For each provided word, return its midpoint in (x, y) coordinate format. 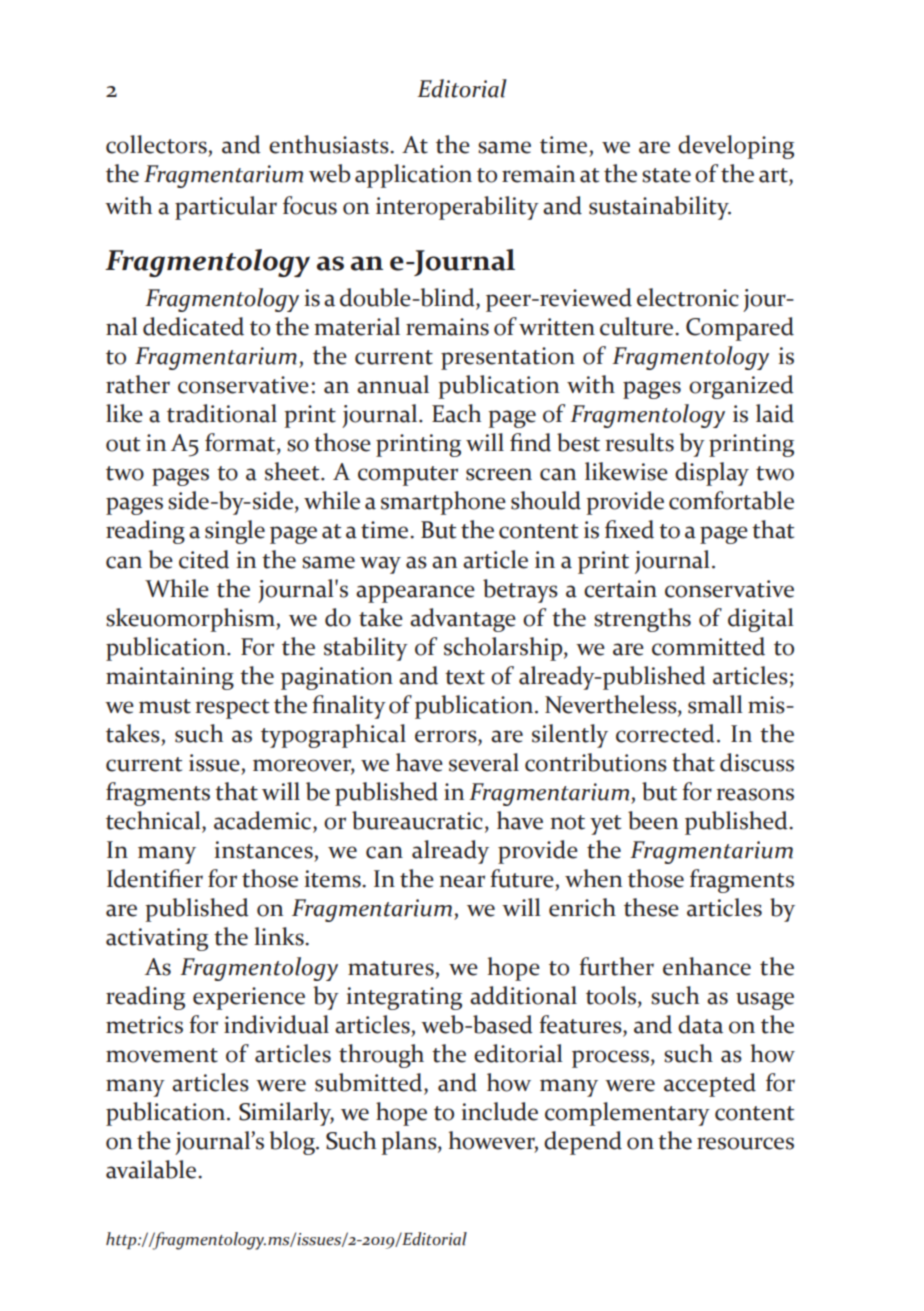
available (152, 1169)
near (462, 881)
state (666, 175)
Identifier (155, 878)
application (413, 176)
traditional (222, 413)
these (651, 907)
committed (708, 646)
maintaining (170, 678)
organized (741, 387)
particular (226, 208)
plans (410, 1143)
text (465, 677)
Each (456, 413)
